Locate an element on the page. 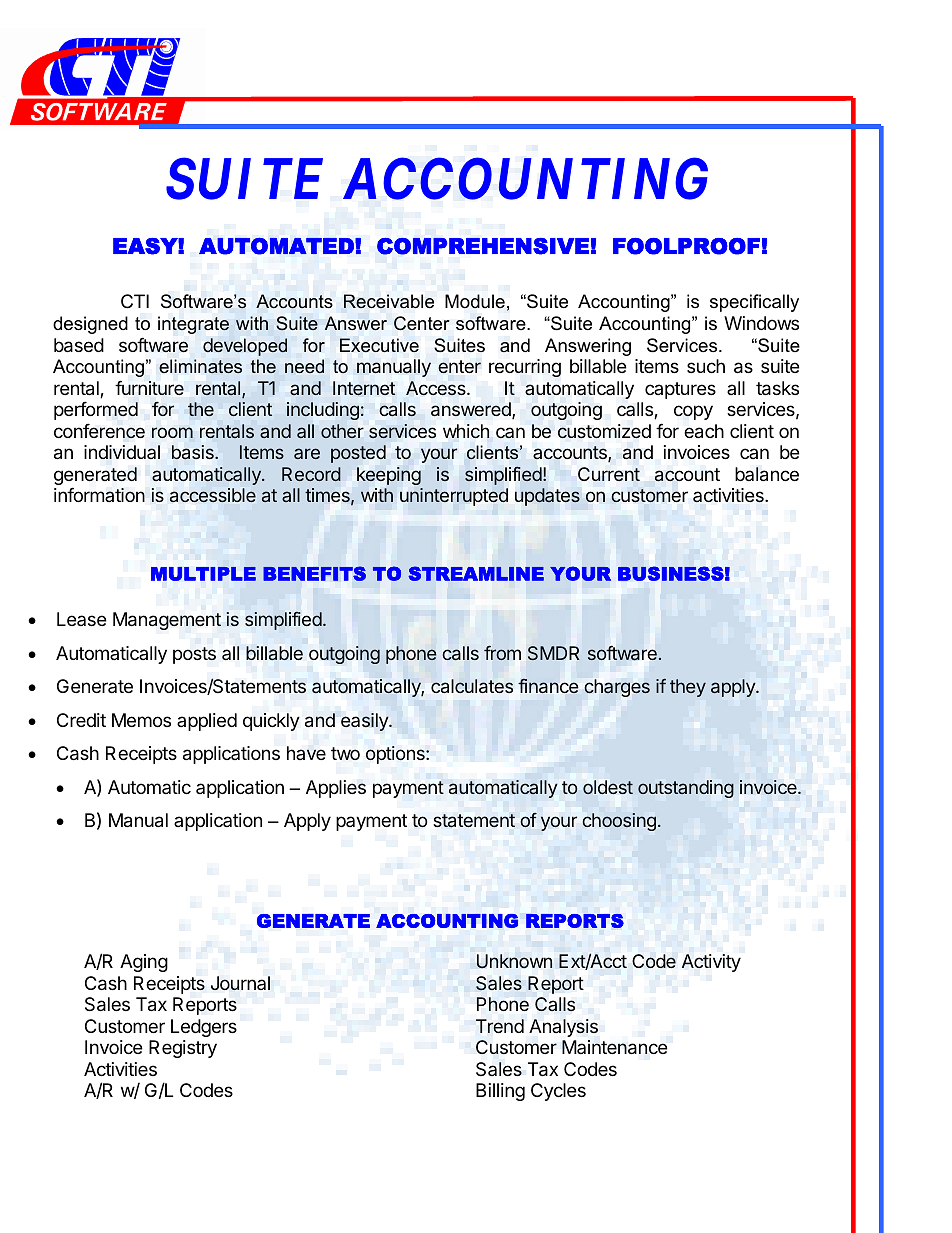 The image size is (952, 1233). Memos is located at coordinates (141, 720).
